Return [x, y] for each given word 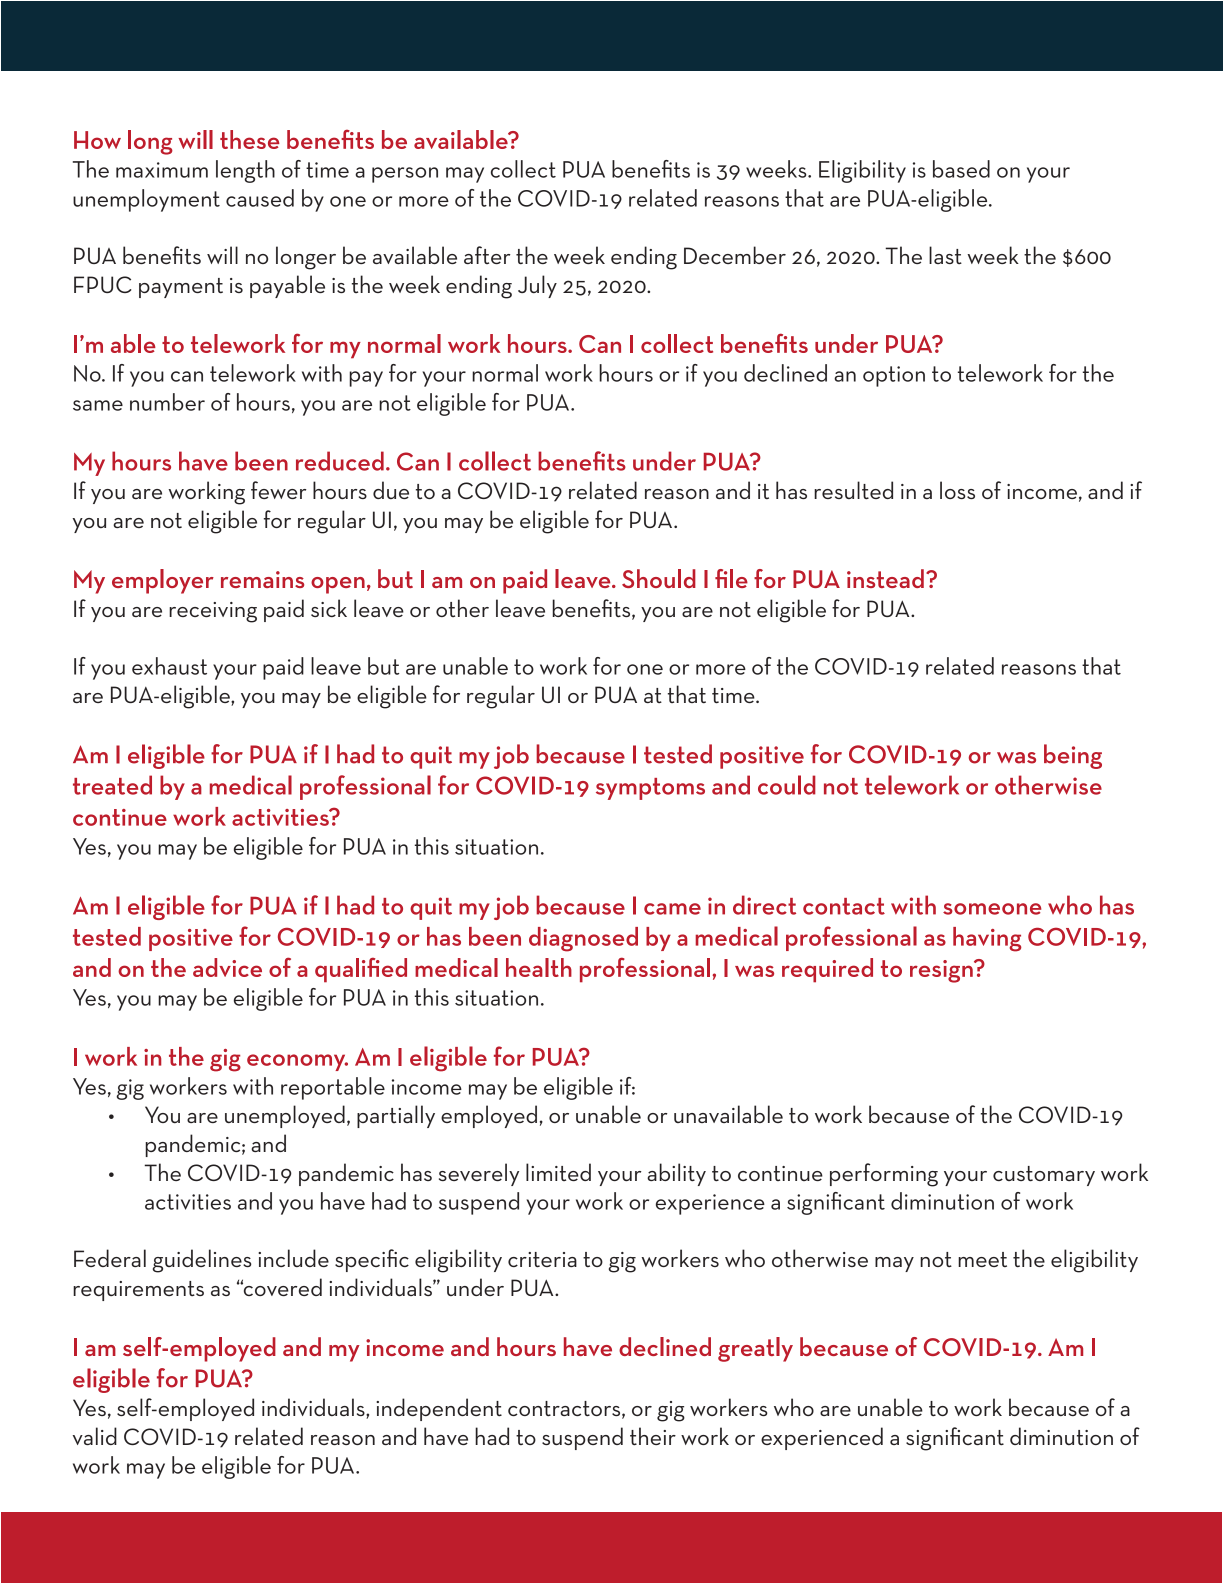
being [1073, 756]
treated [112, 785]
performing [884, 1175]
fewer [278, 490]
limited [558, 1172]
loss [957, 490]
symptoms [650, 789]
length [245, 171]
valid [95, 1436]
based [961, 169]
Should [659, 578]
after [487, 255]
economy [297, 1062]
